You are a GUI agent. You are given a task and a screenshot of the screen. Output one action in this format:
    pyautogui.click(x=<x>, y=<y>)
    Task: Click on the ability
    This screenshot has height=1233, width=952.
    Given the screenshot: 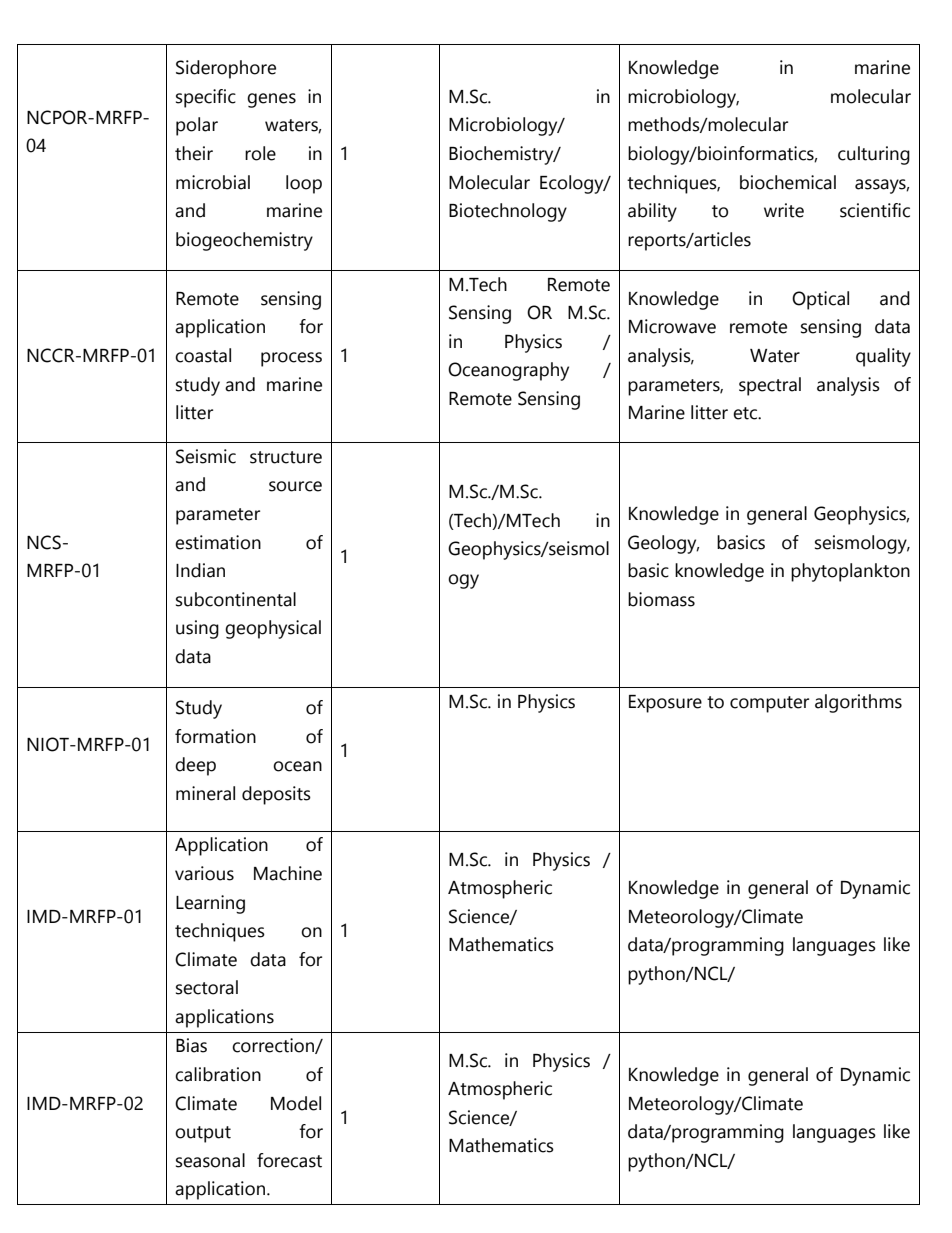 What is the action you would take?
    pyautogui.click(x=652, y=212)
